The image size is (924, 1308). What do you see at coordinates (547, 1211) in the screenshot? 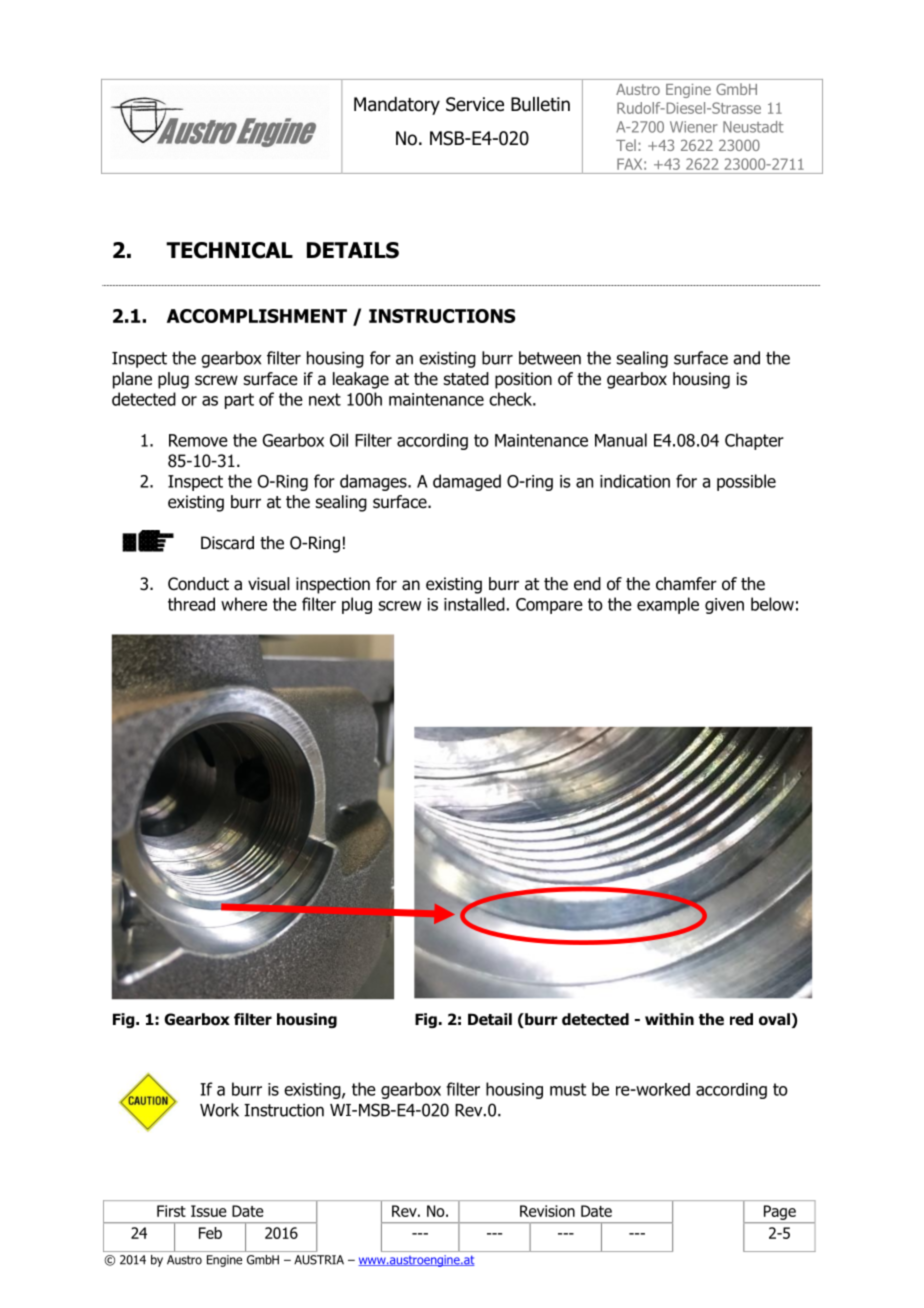
I see `Revision` at bounding box center [547, 1211].
